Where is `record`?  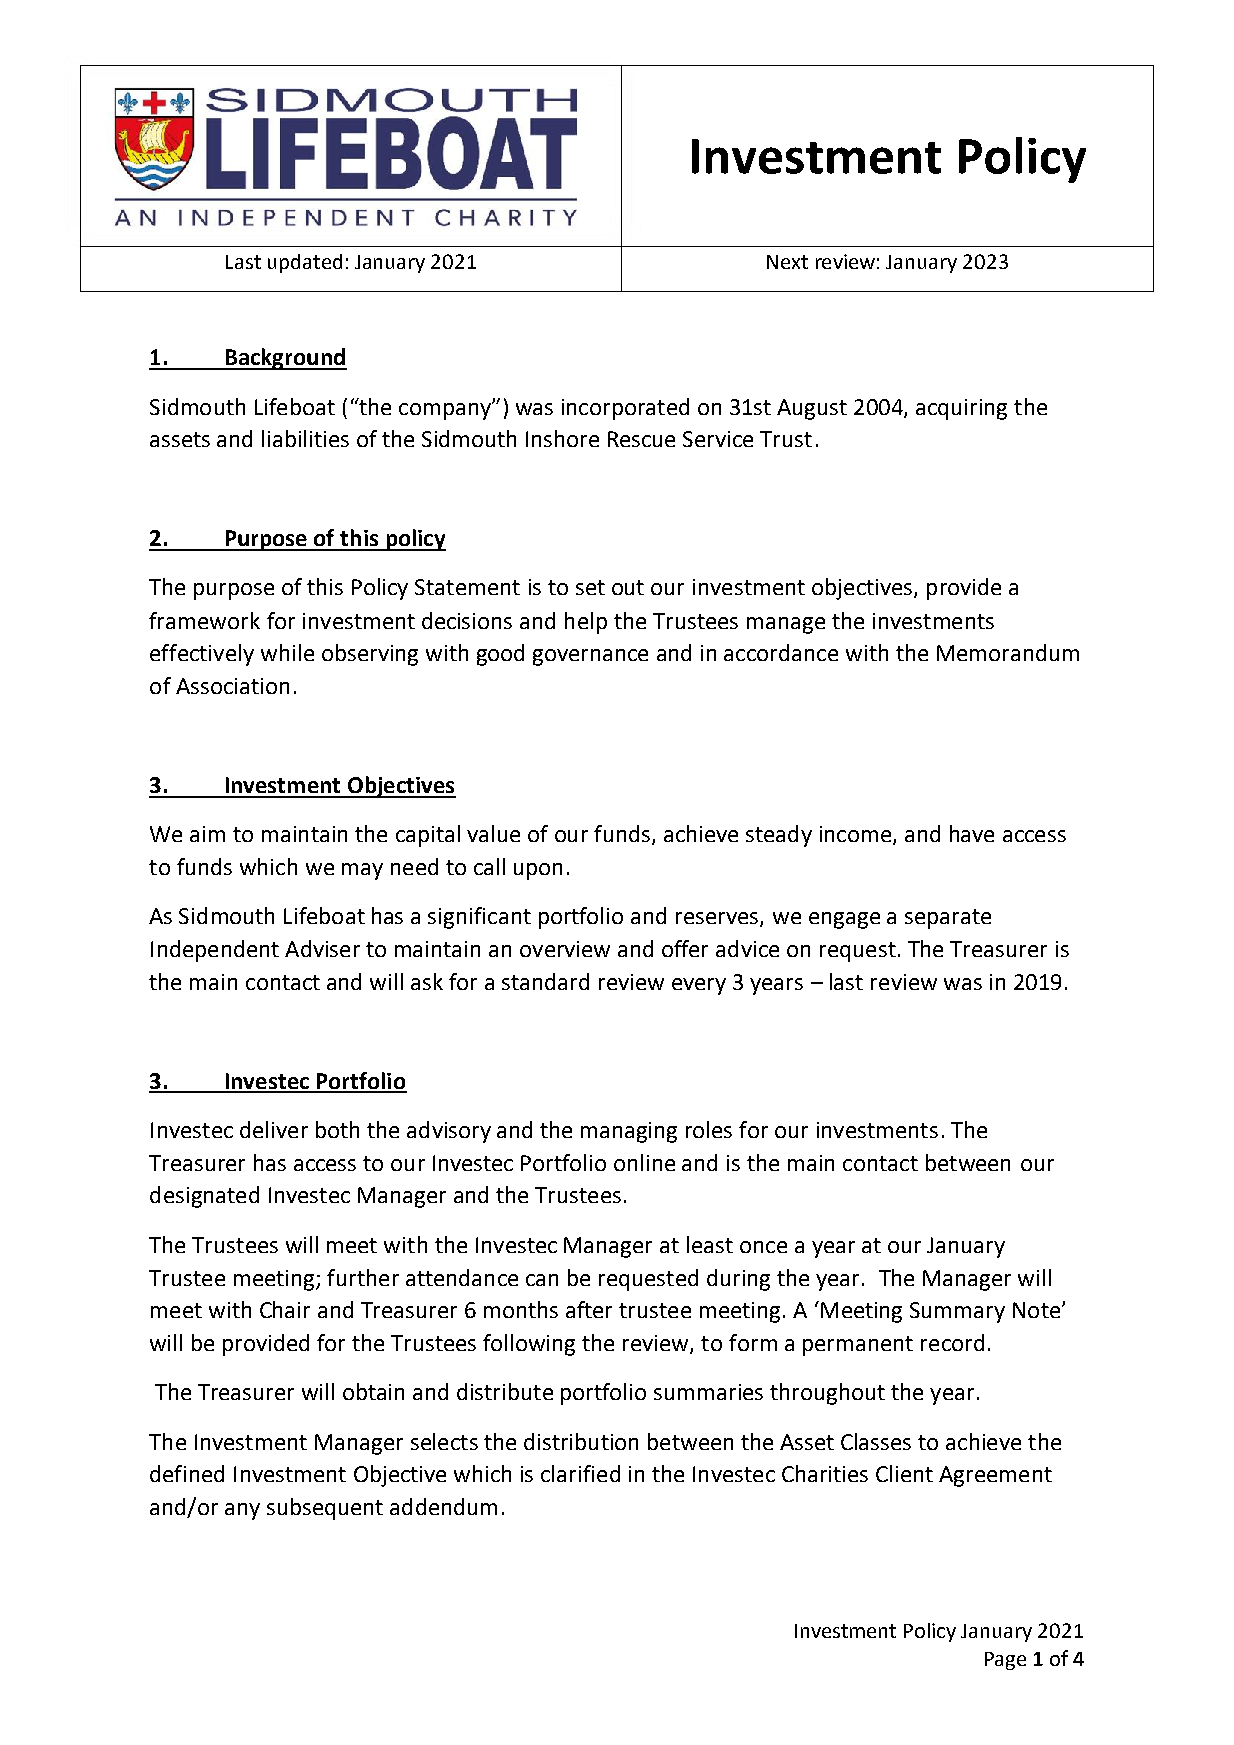 record is located at coordinates (952, 1342).
